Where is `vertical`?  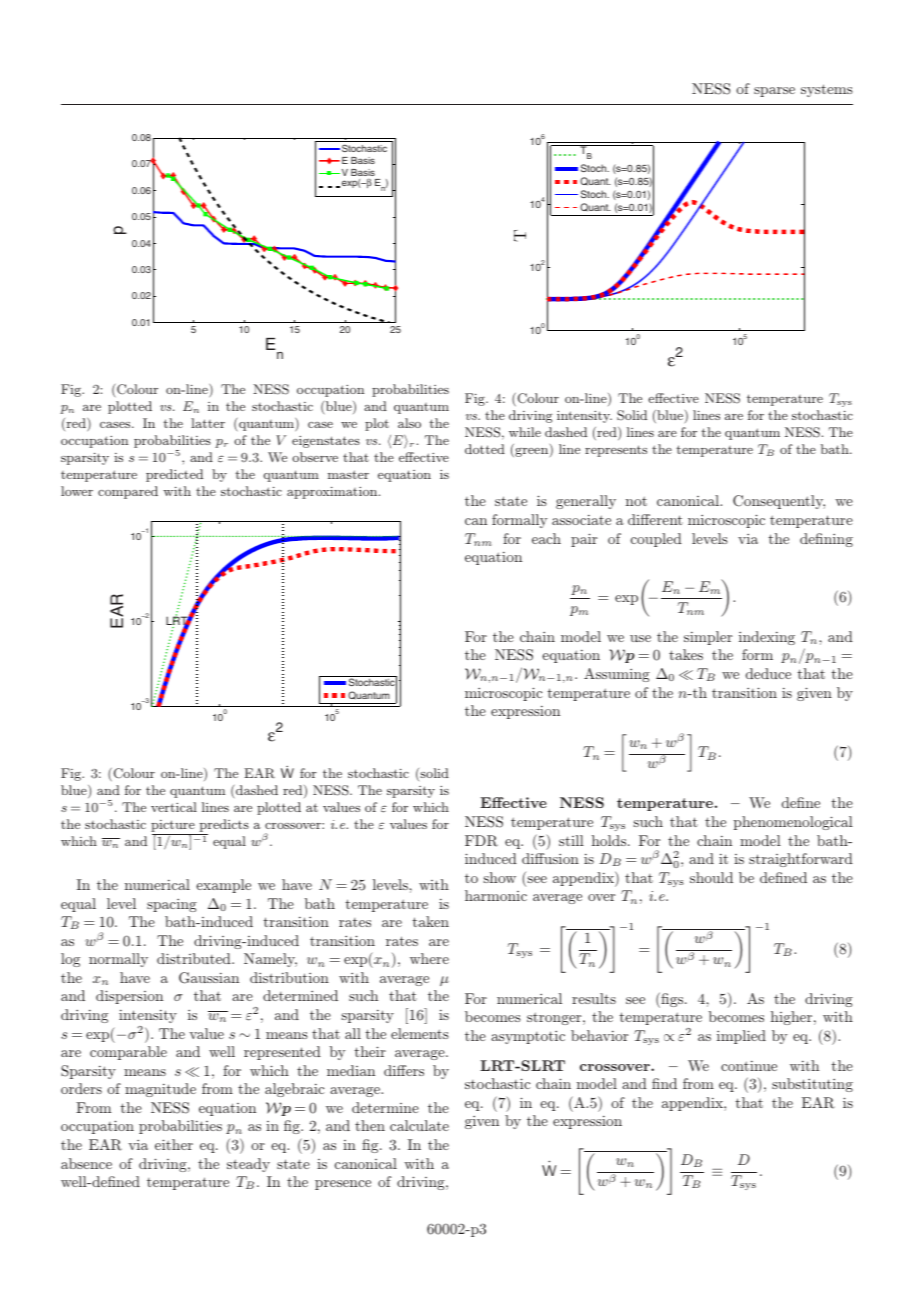
vertical is located at coordinates (174, 807).
